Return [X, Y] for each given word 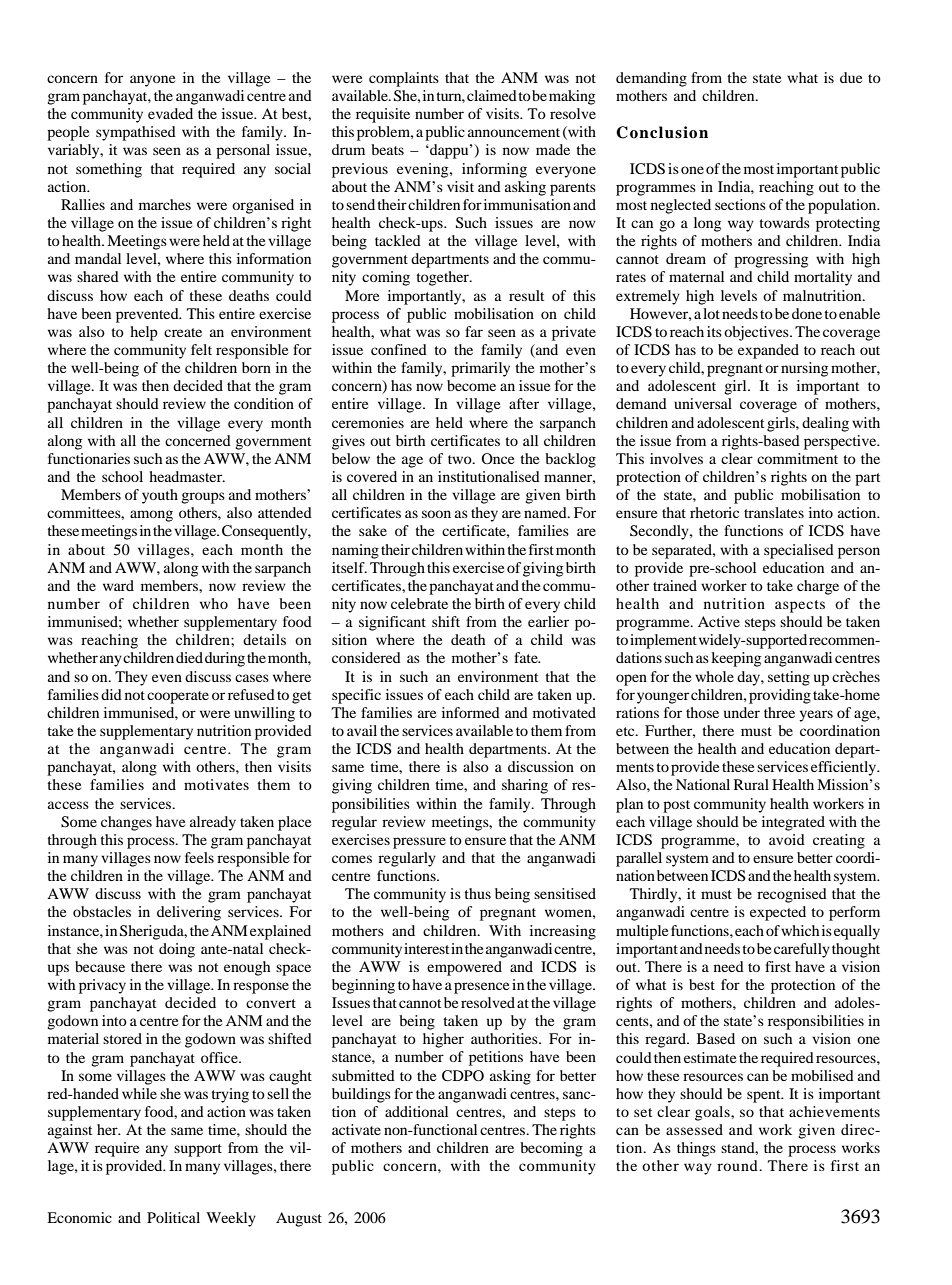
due [851, 77]
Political [173, 1217]
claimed [492, 95]
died [189, 657]
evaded [170, 113]
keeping [736, 659]
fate [527, 657]
